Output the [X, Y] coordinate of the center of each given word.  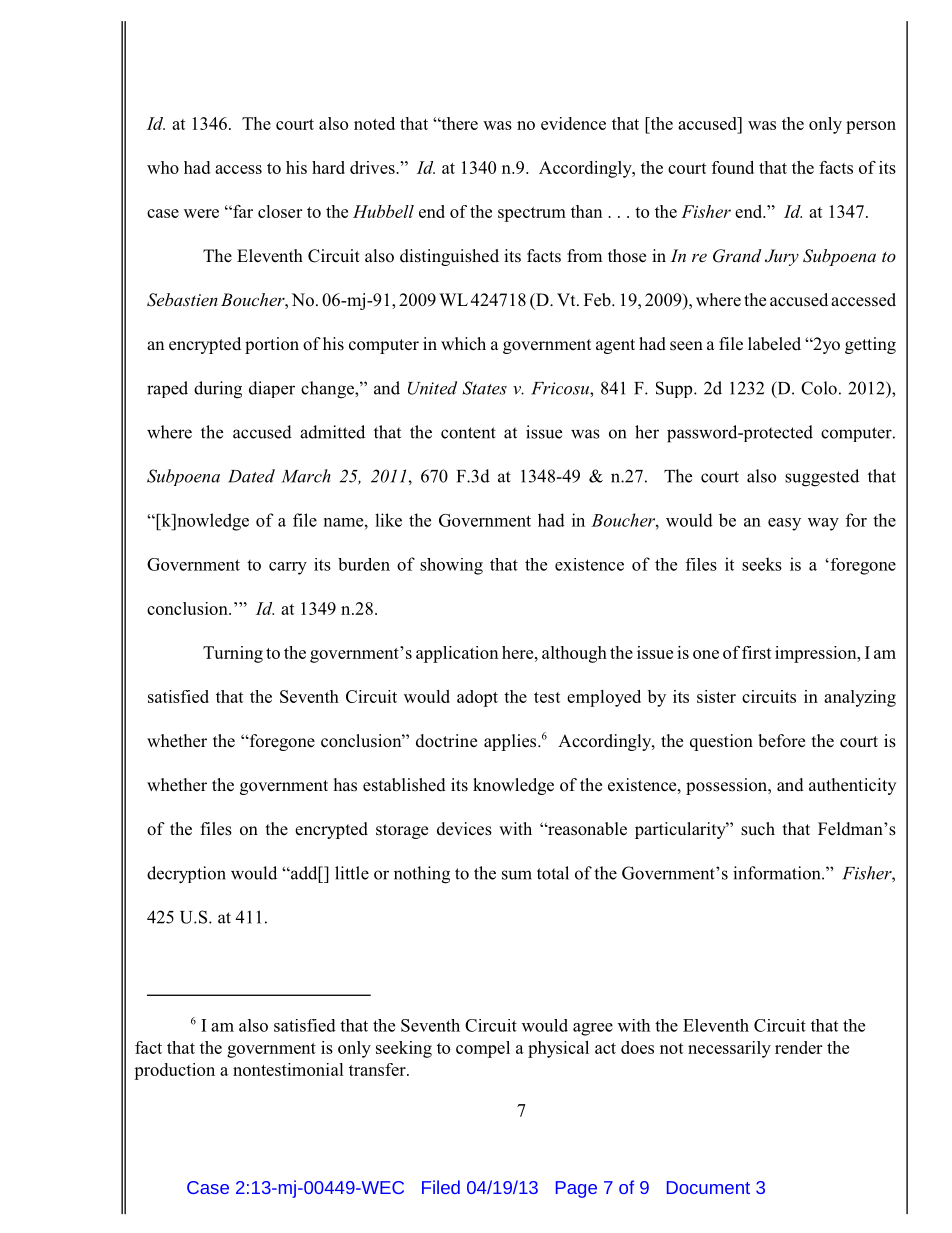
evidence [573, 123]
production [174, 1071]
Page [576, 1189]
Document [708, 1187]
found [733, 167]
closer [280, 211]
